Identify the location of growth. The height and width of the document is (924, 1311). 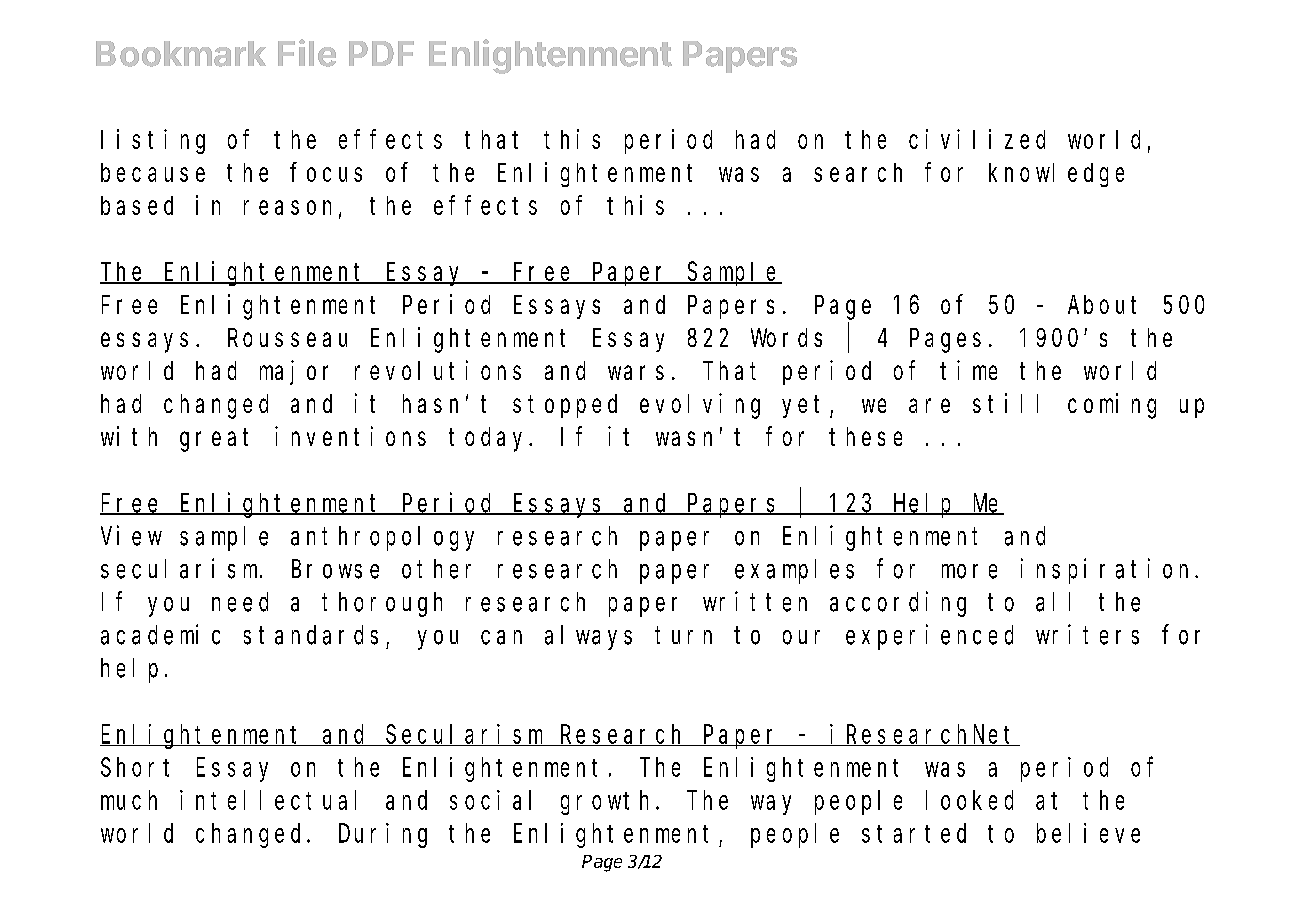
(609, 802).
